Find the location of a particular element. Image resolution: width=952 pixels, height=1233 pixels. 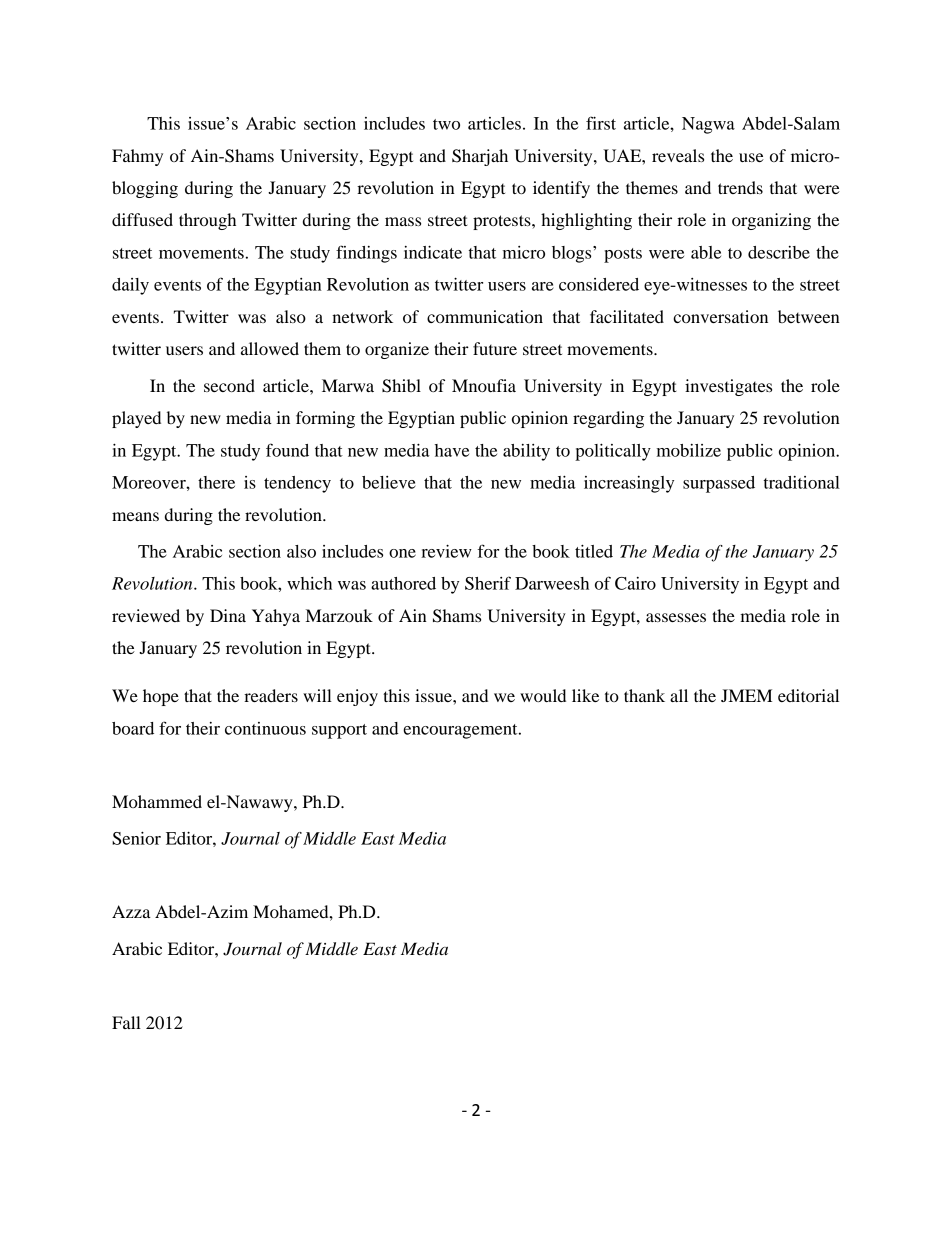

Sharjah is located at coordinates (480, 157).
